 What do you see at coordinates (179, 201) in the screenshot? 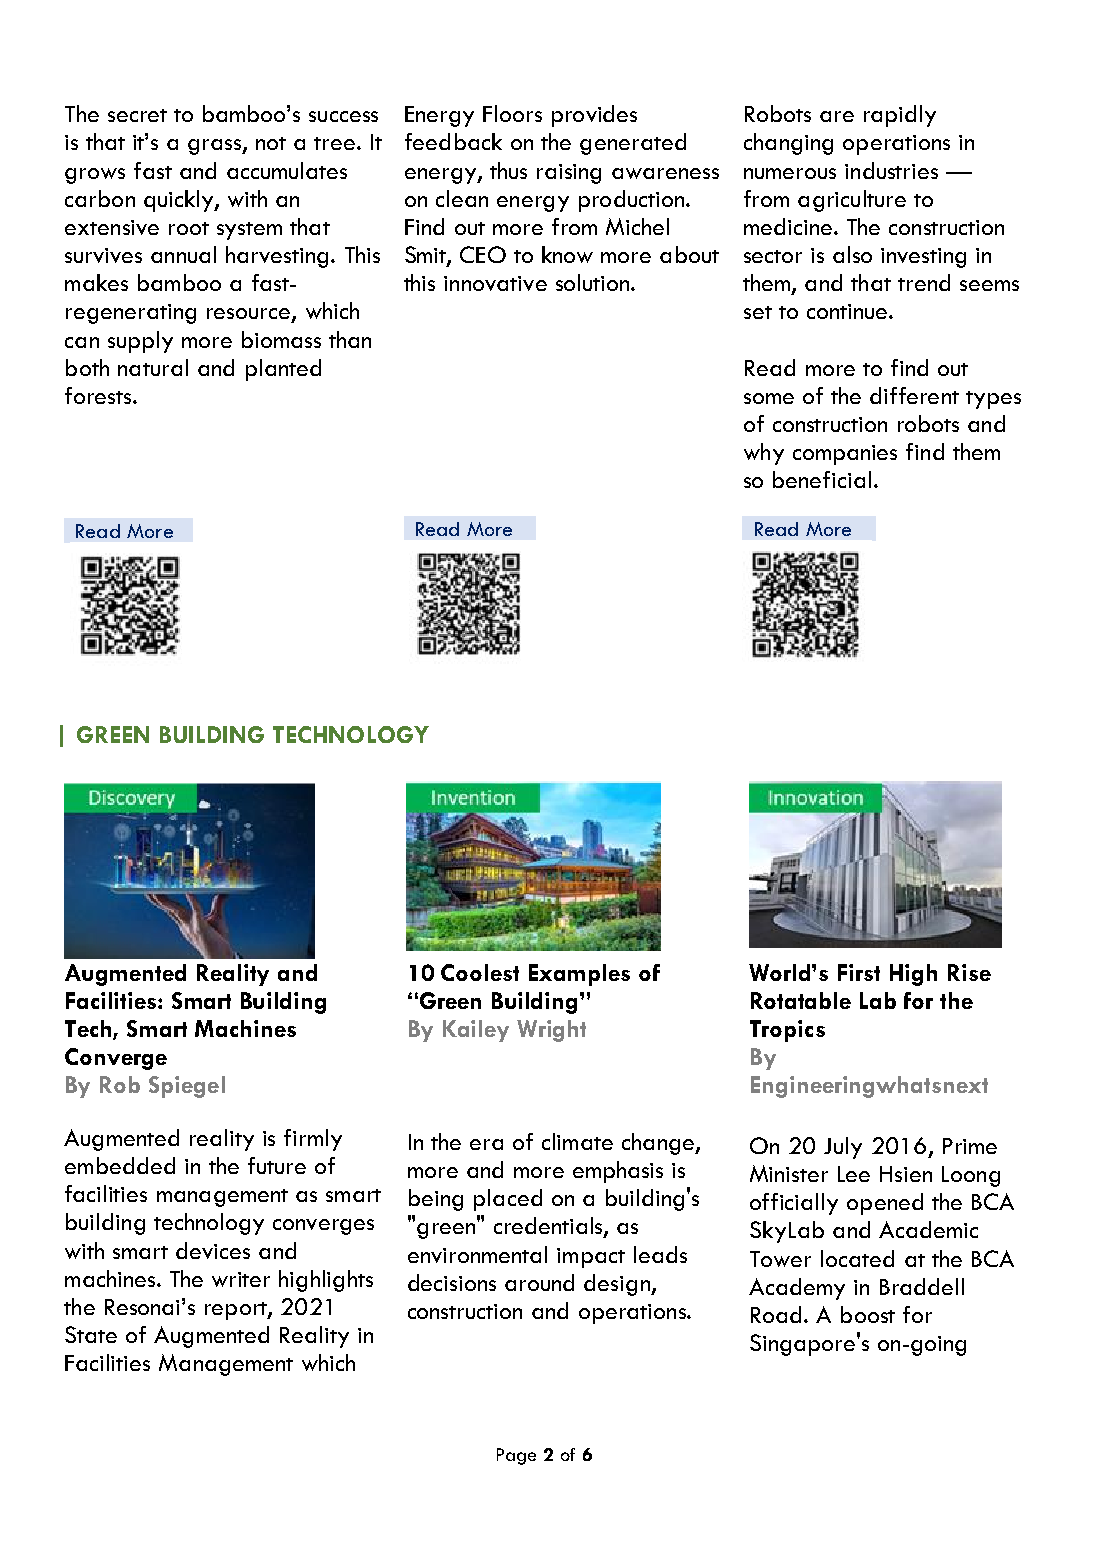
I see `quickly` at bounding box center [179, 201].
